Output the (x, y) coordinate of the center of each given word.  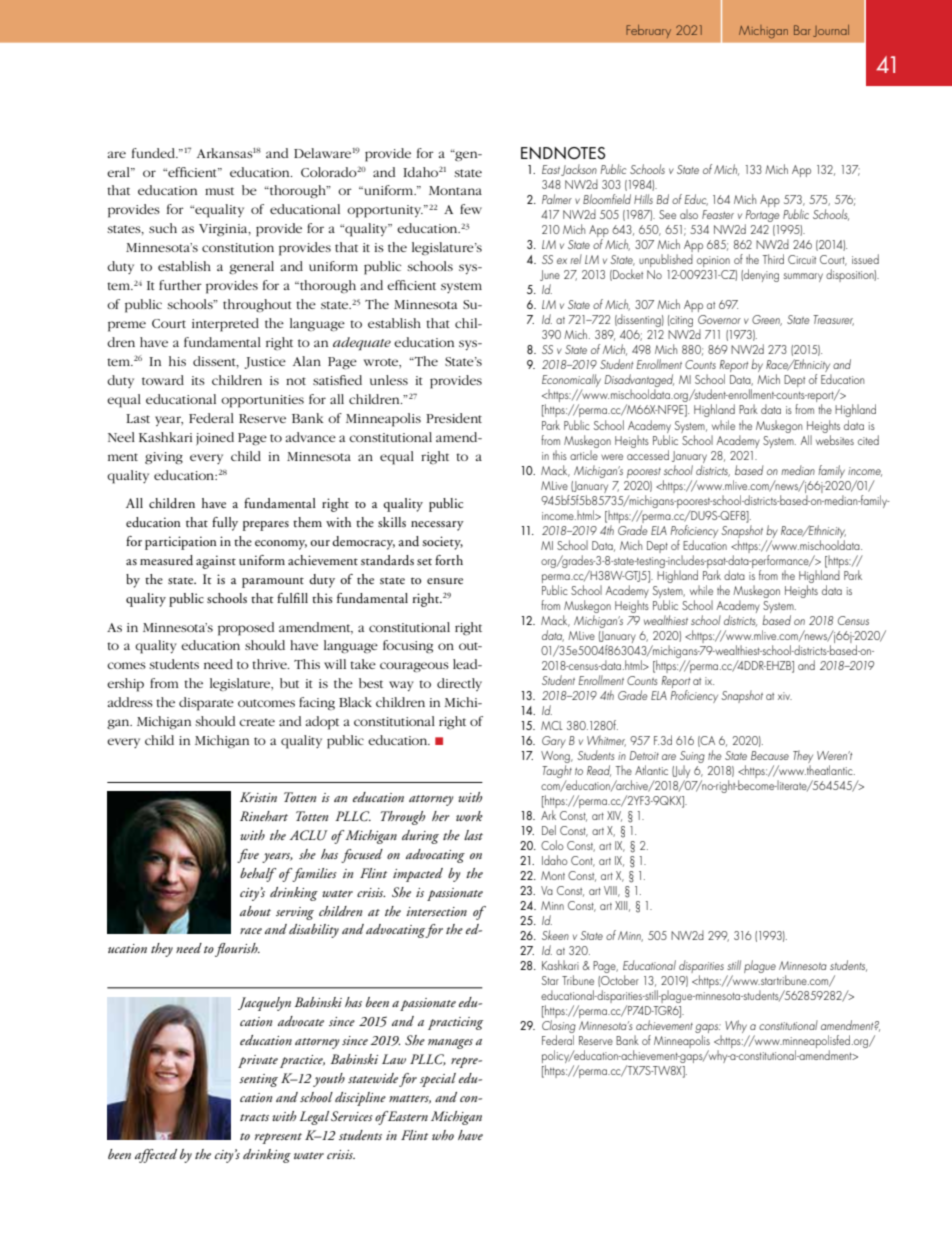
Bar (802, 30)
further (180, 285)
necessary (437, 526)
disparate (206, 704)
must (219, 191)
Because (770, 755)
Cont (583, 861)
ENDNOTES (563, 153)
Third (773, 259)
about (255, 911)
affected (156, 1156)
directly (459, 684)
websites (835, 438)
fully (225, 524)
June (550, 275)
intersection (436, 911)
